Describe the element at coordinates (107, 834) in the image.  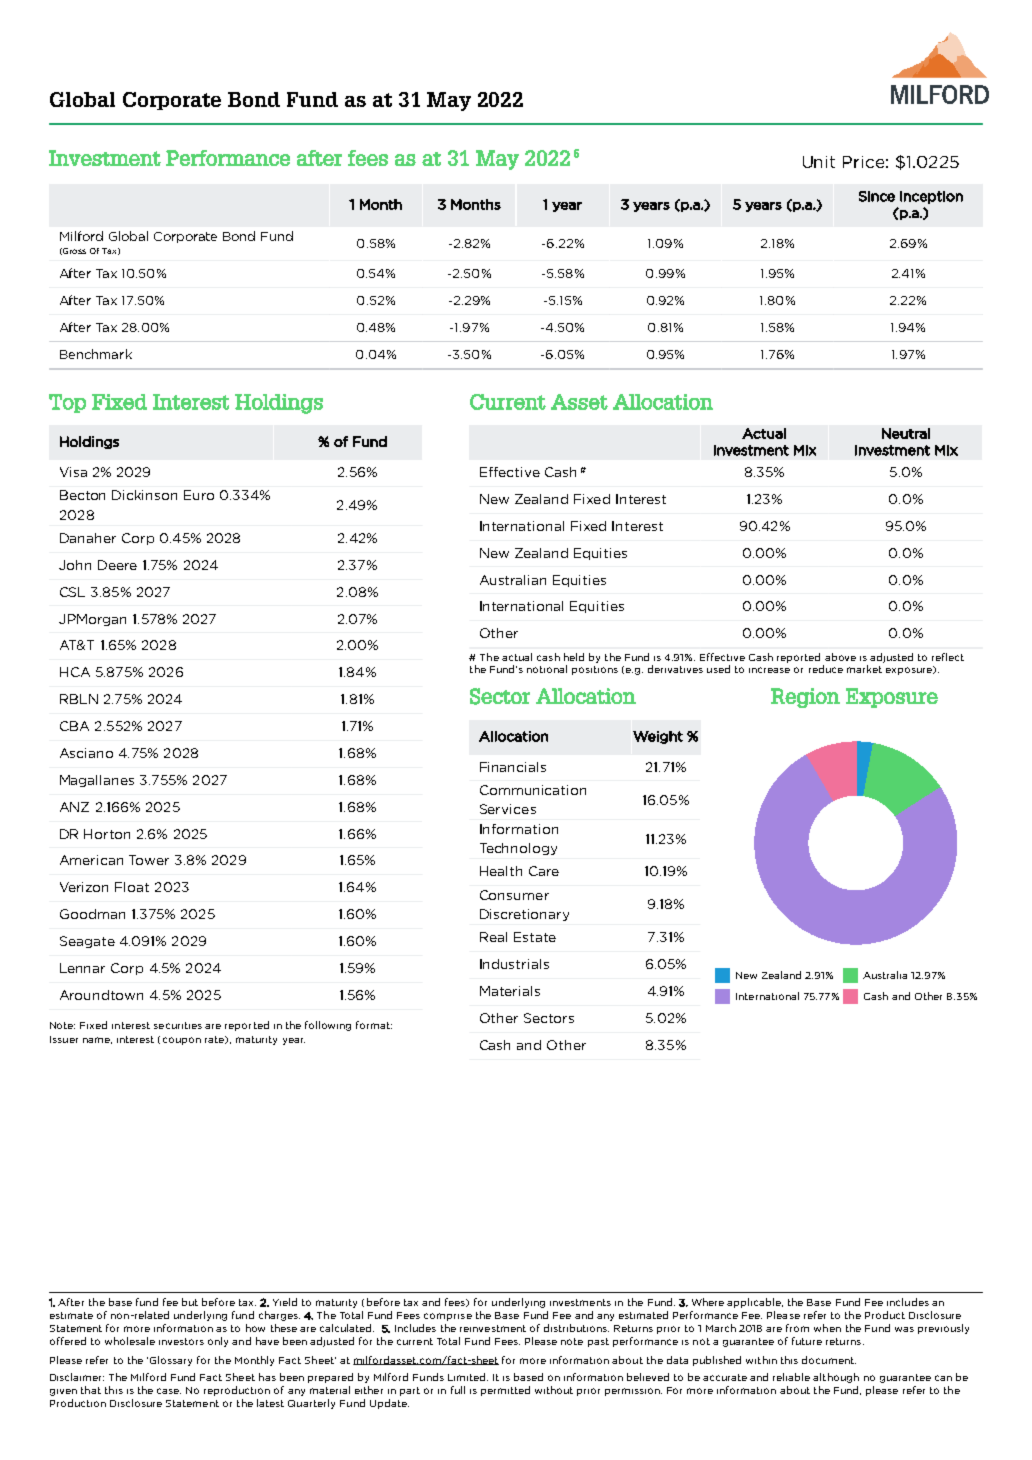
I see `Horton` at that location.
